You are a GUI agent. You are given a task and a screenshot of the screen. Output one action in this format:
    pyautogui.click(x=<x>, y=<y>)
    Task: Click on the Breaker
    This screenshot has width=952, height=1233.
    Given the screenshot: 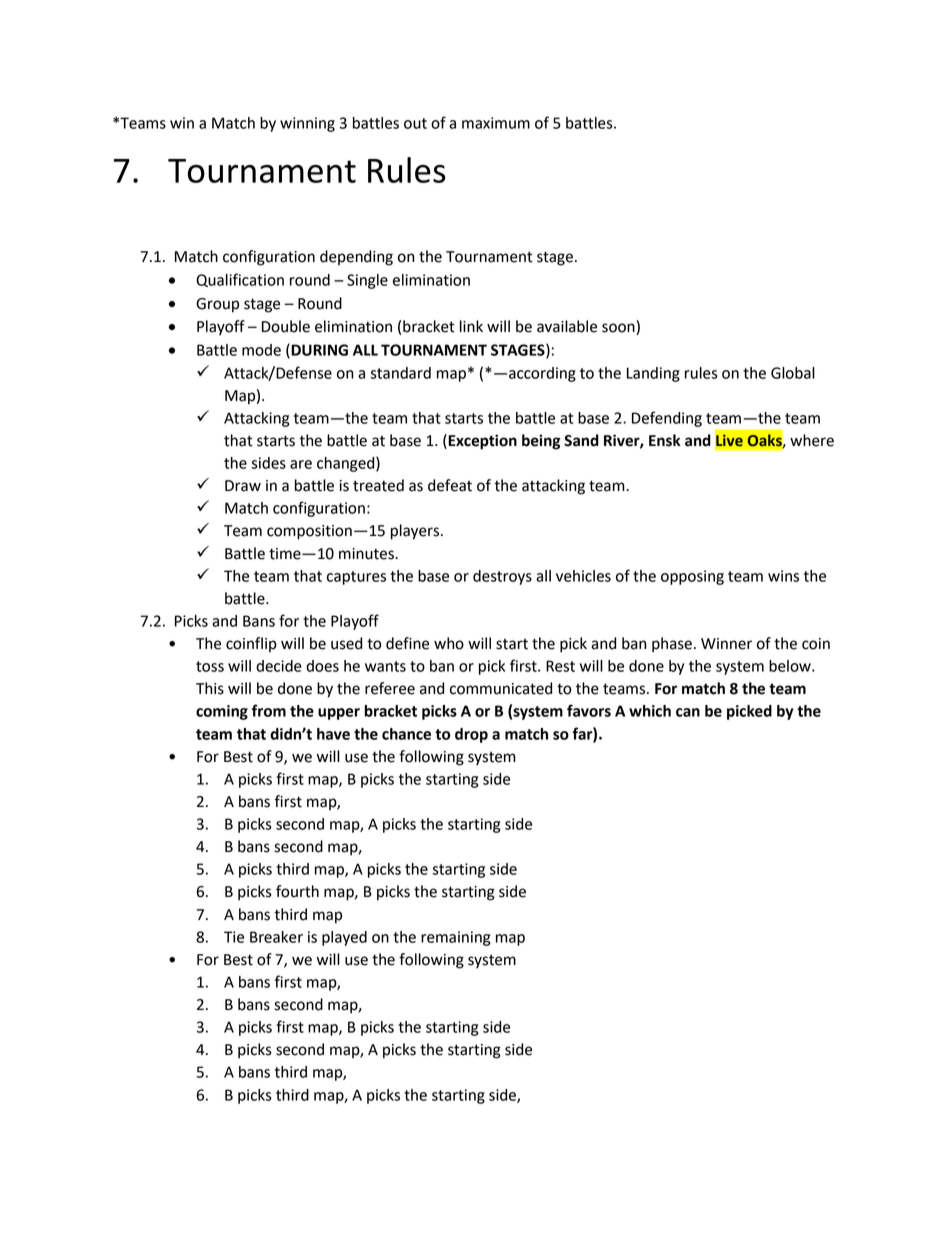 What is the action you would take?
    pyautogui.click(x=276, y=937)
